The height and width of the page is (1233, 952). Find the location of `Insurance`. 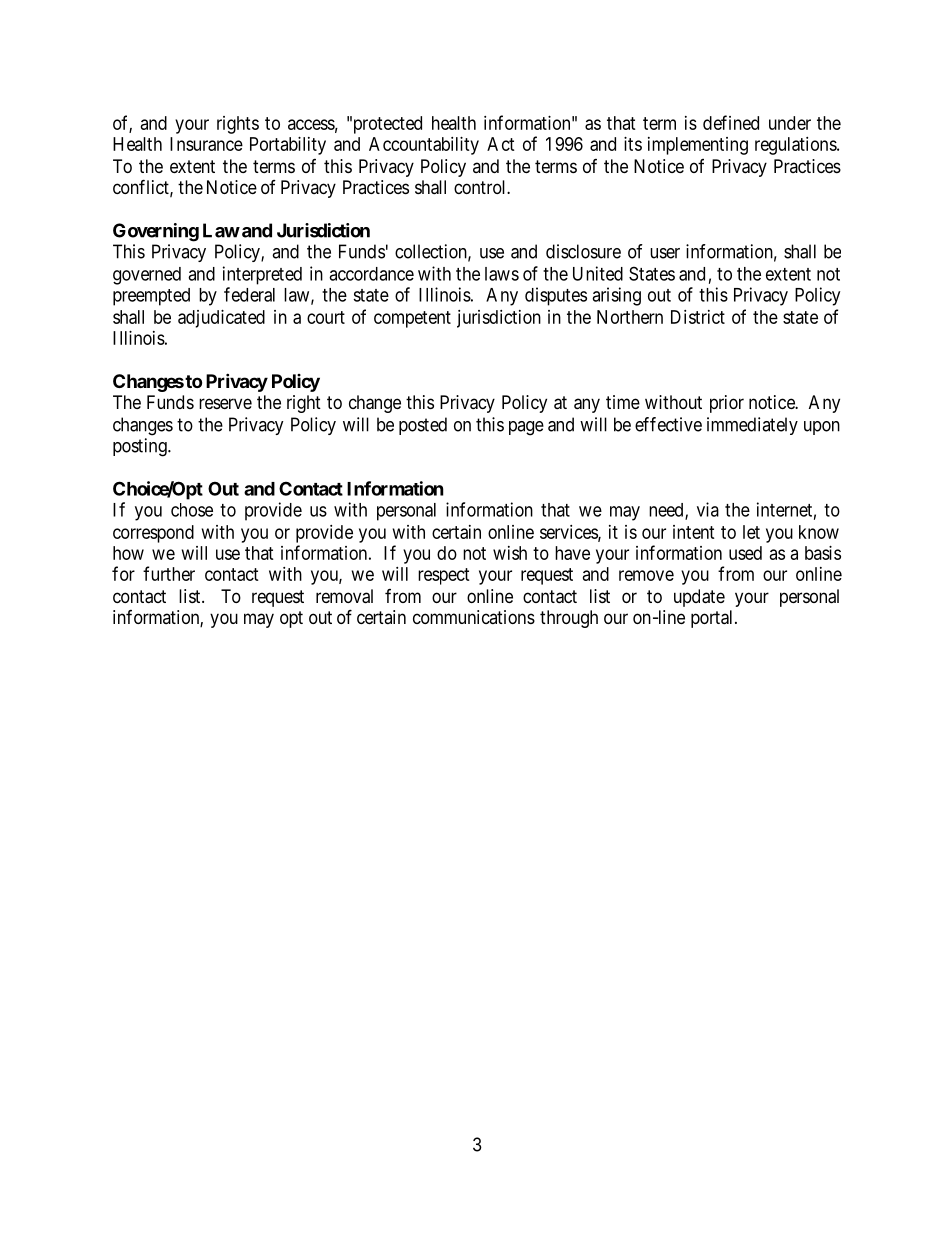

Insurance is located at coordinates (206, 144).
